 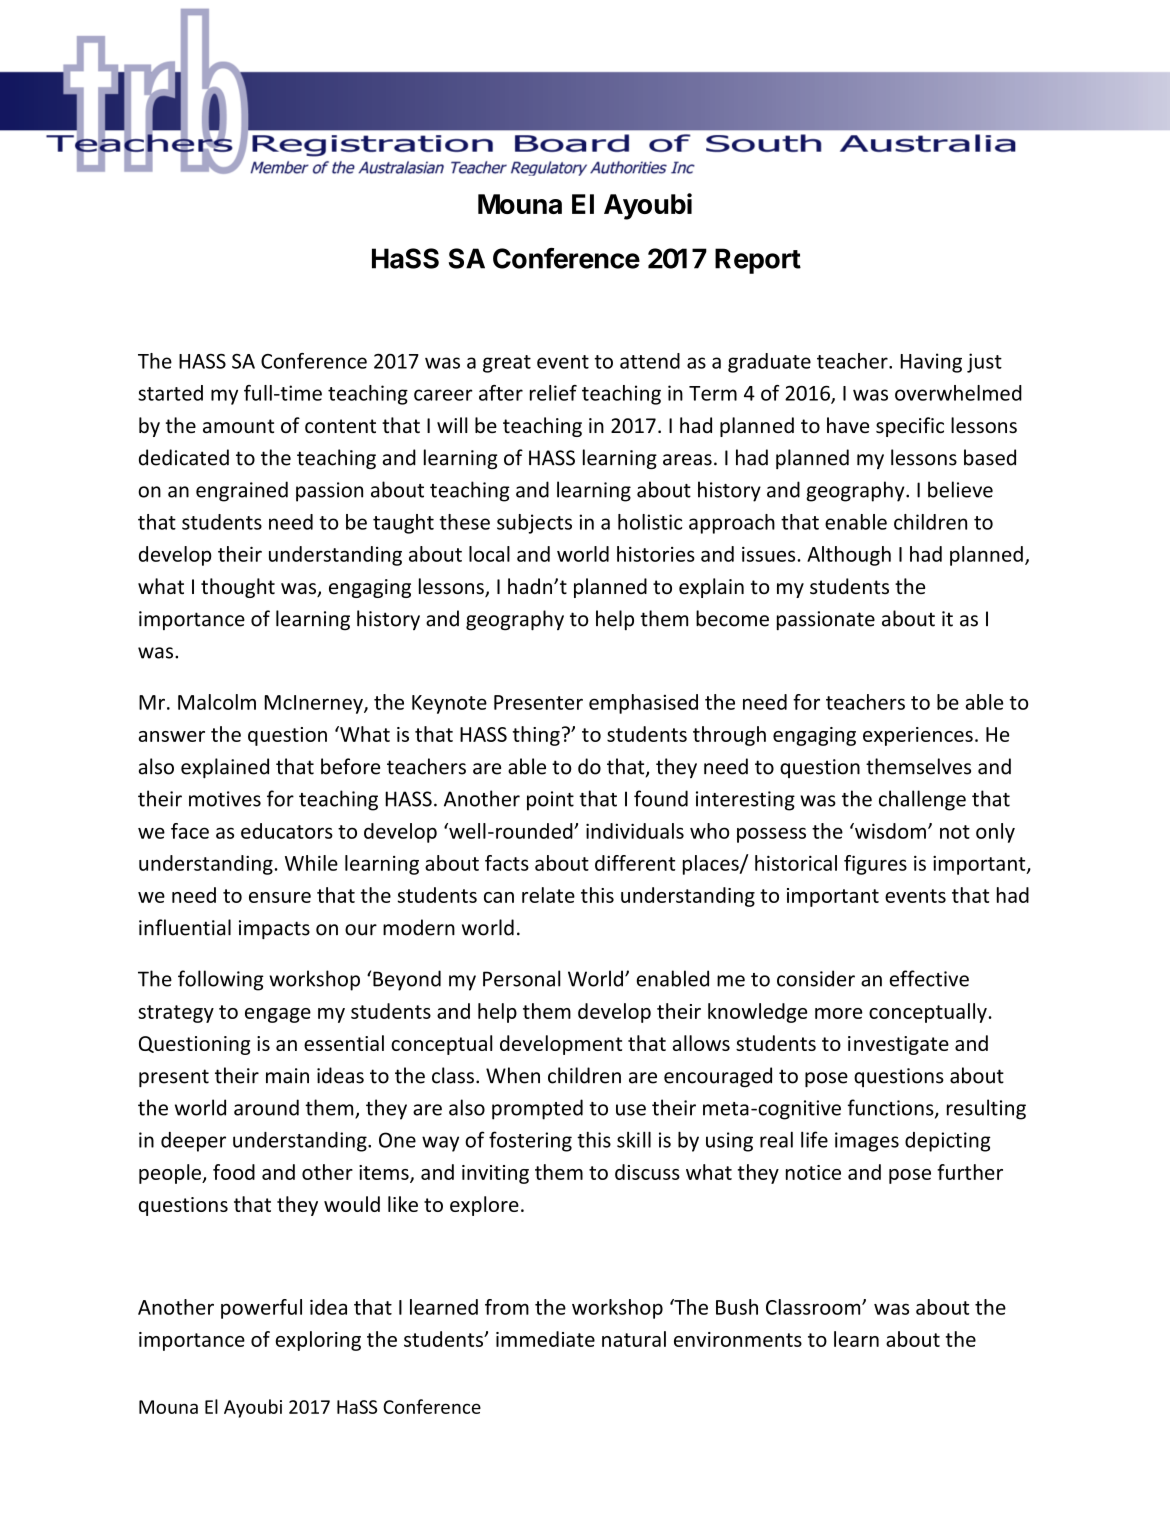 What do you see at coordinates (261, 1309) in the screenshot?
I see `powerful` at bounding box center [261, 1309].
